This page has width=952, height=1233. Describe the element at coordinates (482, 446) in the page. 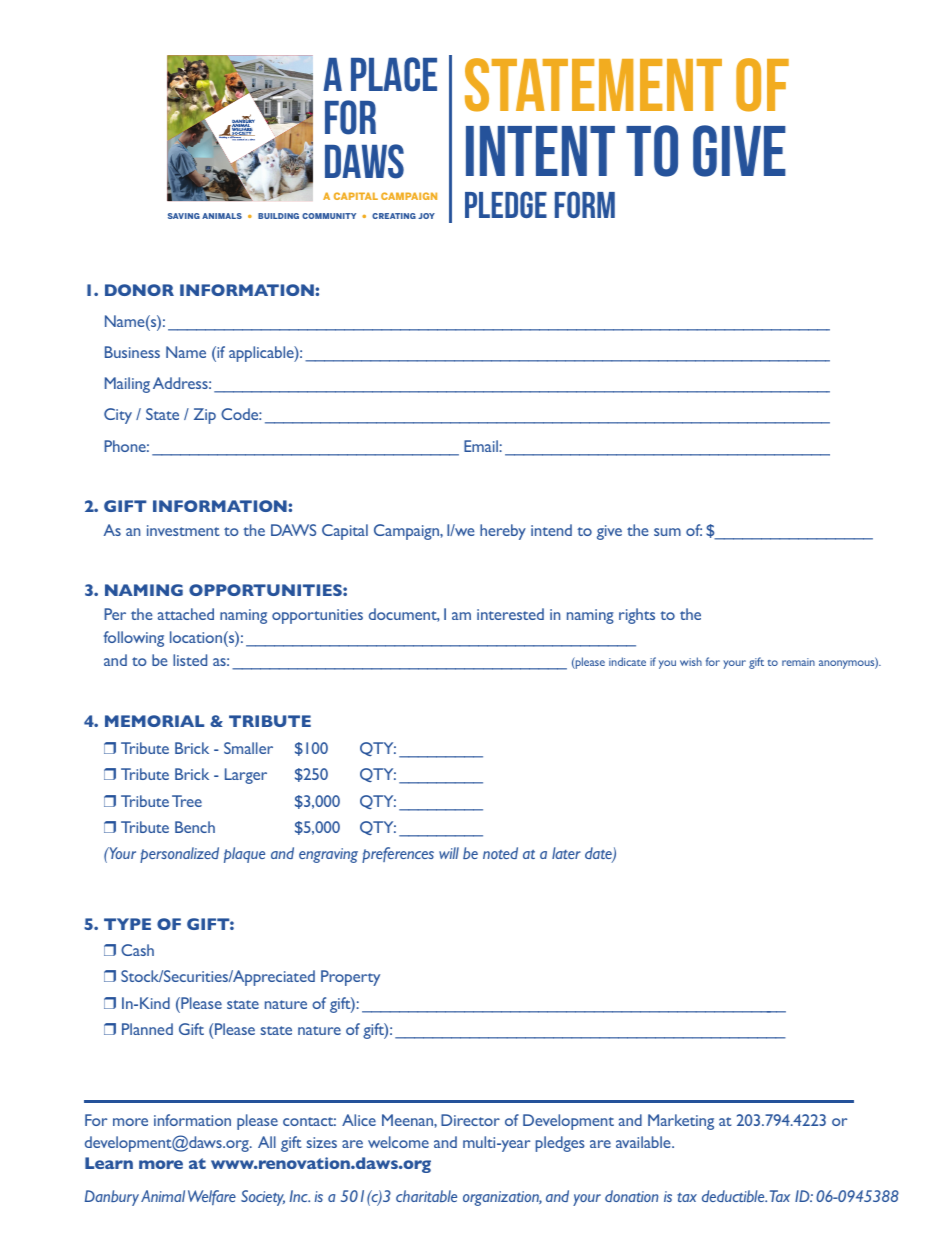

I see `Email` at that location.
